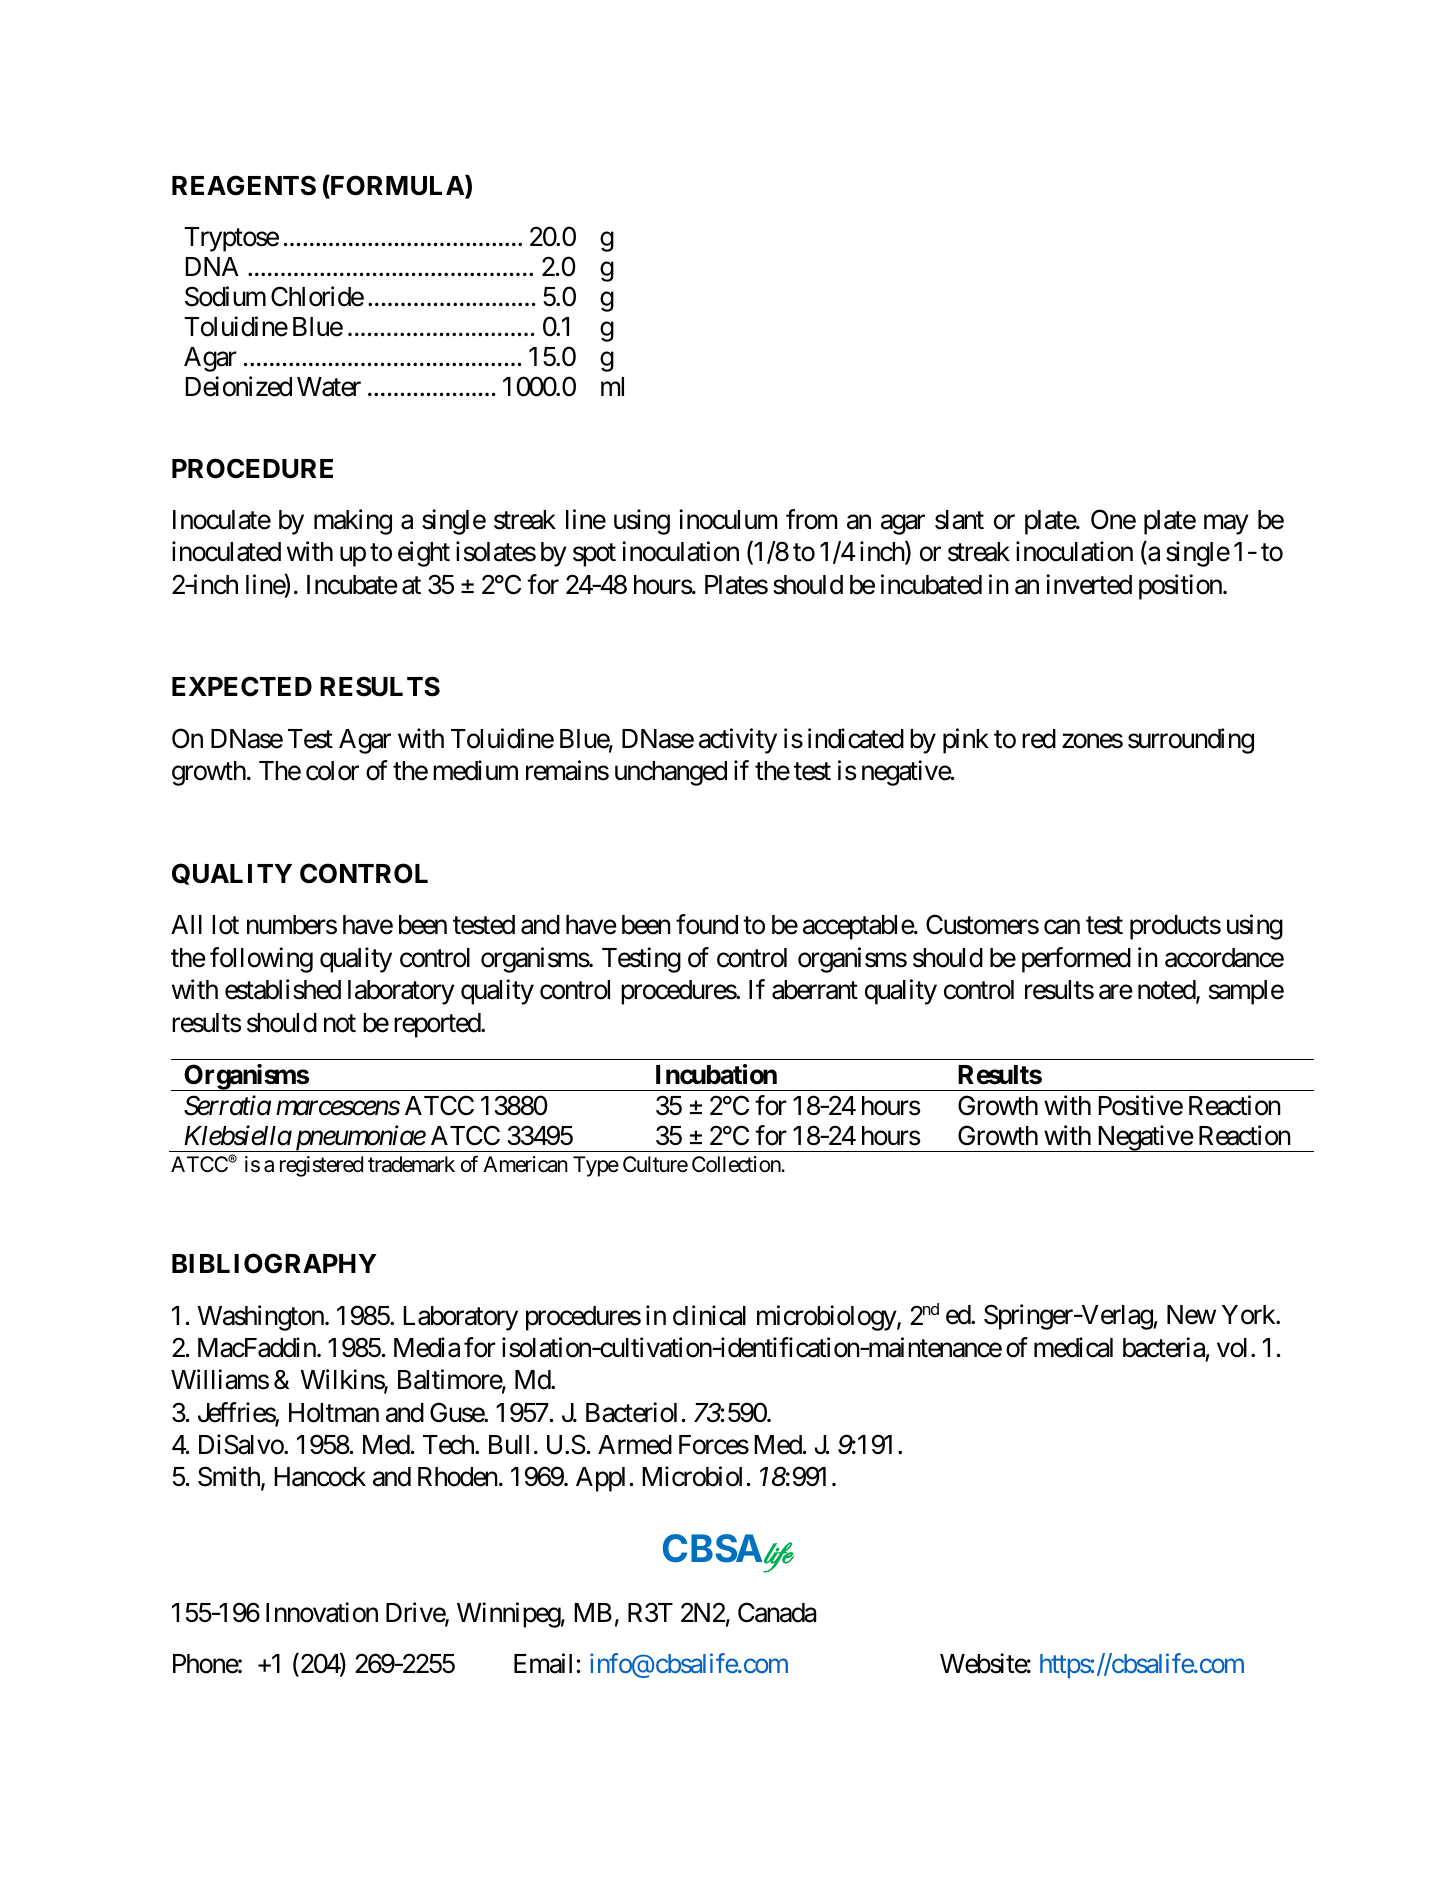  What do you see at coordinates (1167, 991) in the screenshot?
I see `noted` at bounding box center [1167, 991].
